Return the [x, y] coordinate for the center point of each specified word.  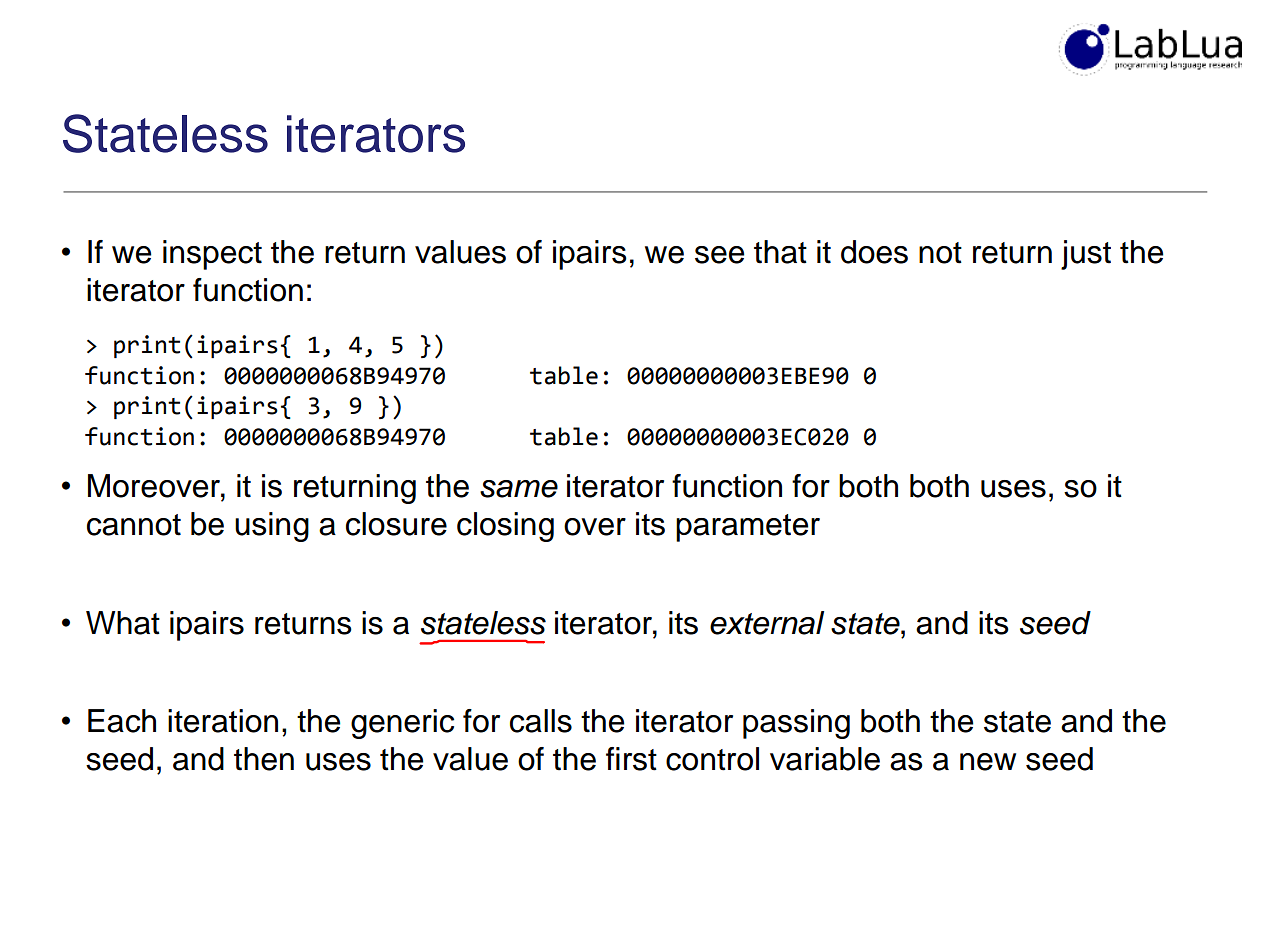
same [519, 489]
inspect [212, 255]
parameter [748, 528]
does [874, 252]
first [631, 759]
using [272, 527]
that [780, 252]
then [264, 759]
